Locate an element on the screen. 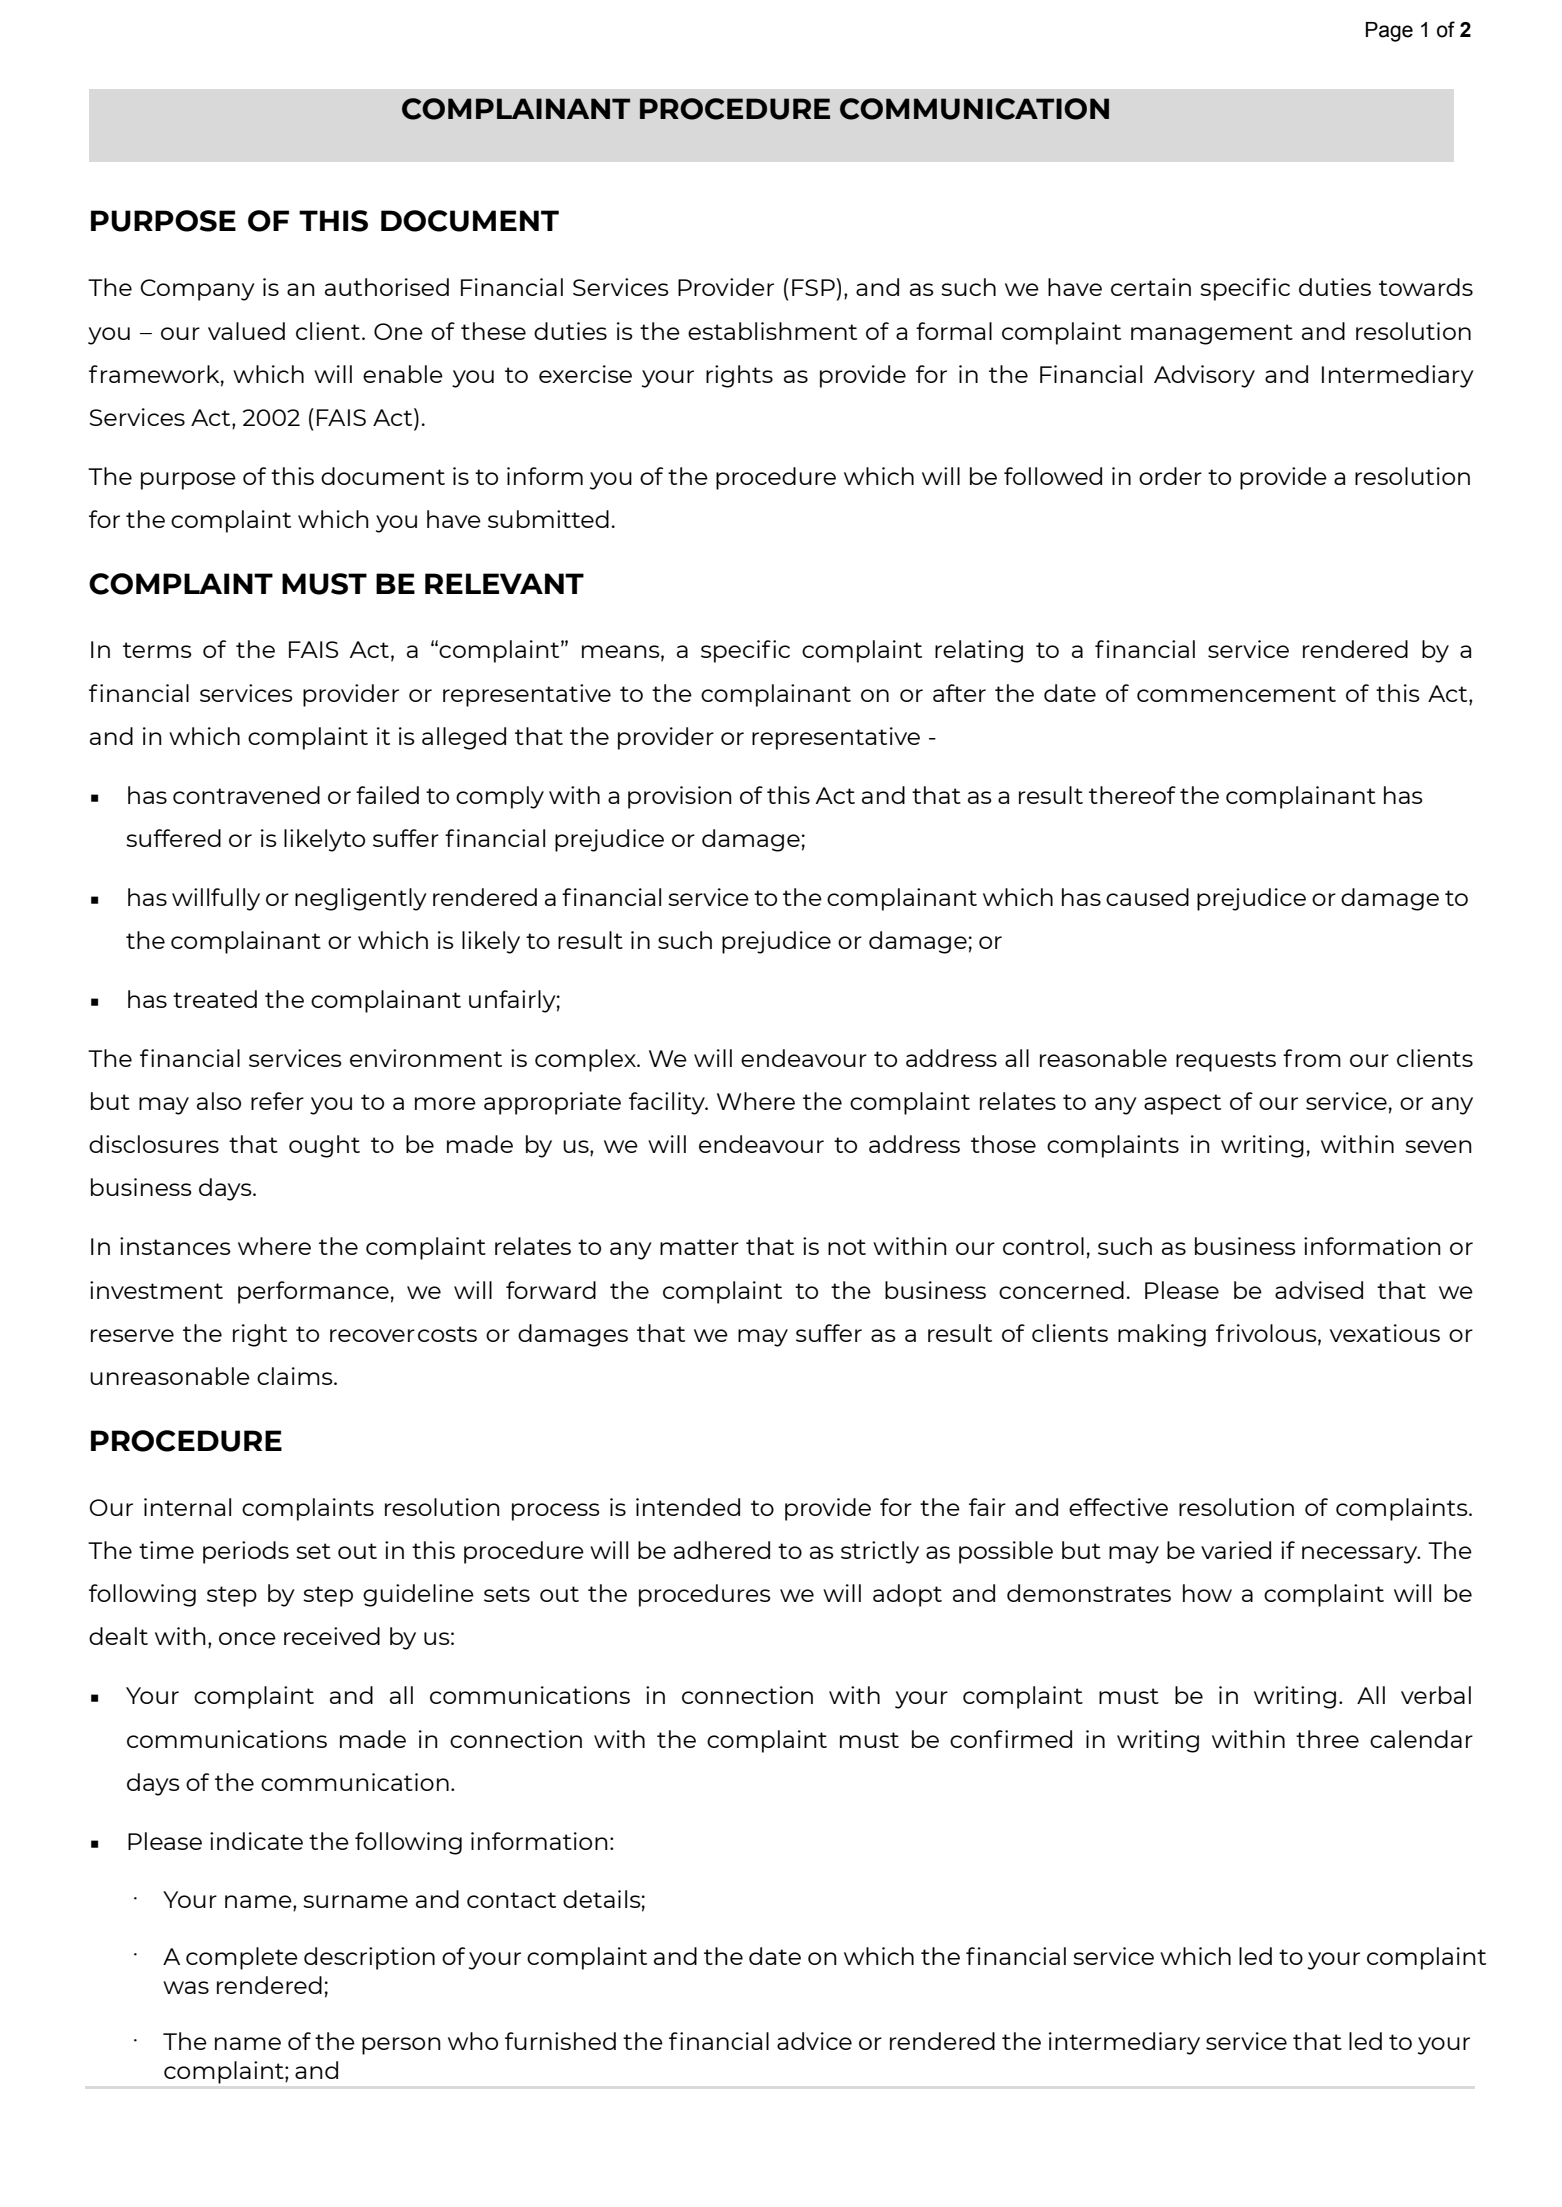 The image size is (1562, 2207). order is located at coordinates (1170, 476).
